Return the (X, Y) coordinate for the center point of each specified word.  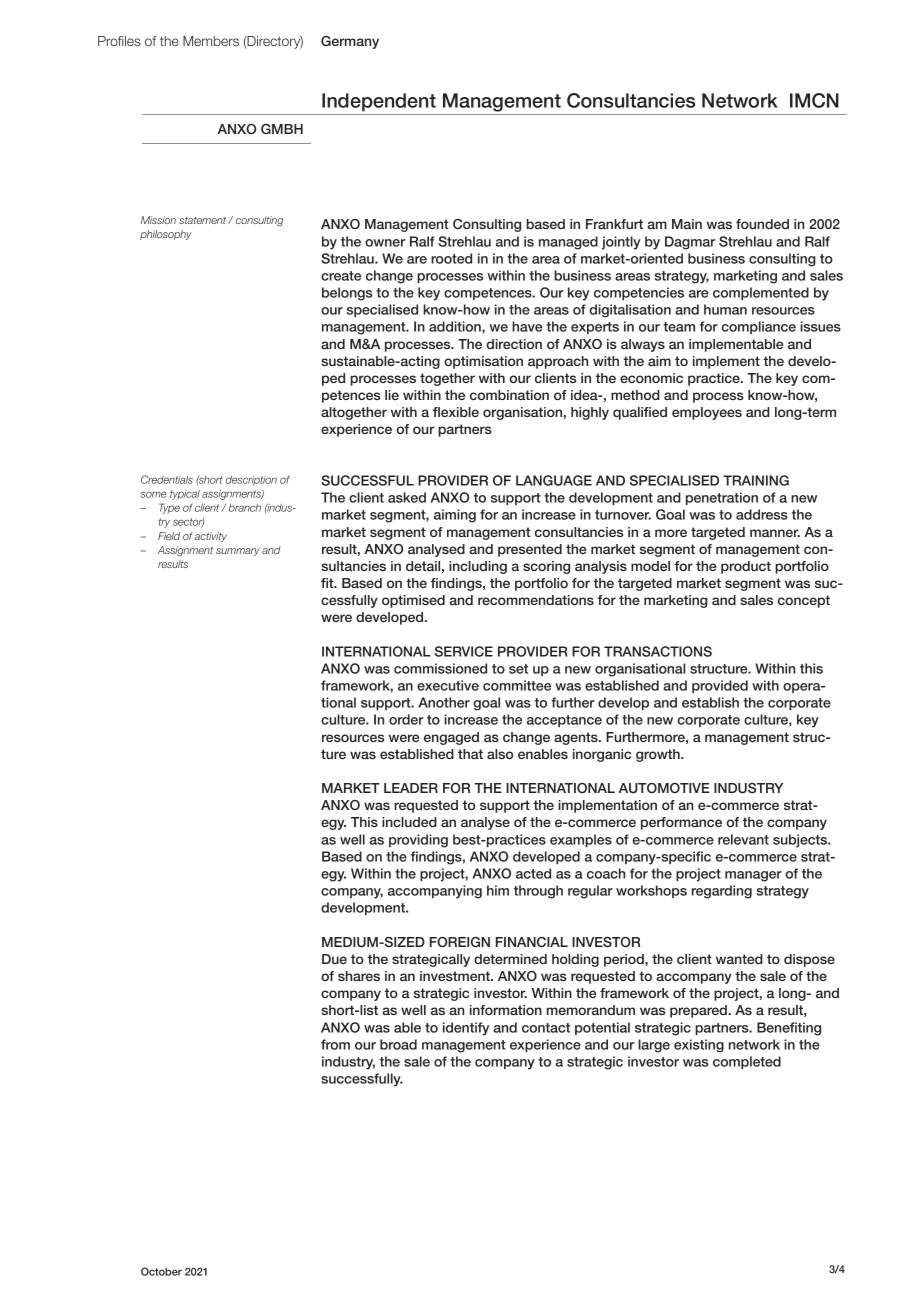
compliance (758, 327)
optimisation (483, 362)
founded (762, 224)
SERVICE (464, 651)
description (251, 481)
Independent (379, 102)
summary (238, 552)
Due (334, 959)
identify (466, 1029)
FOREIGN (460, 942)
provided (720, 686)
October (161, 1271)
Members (211, 41)
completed (747, 1062)
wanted (739, 959)
